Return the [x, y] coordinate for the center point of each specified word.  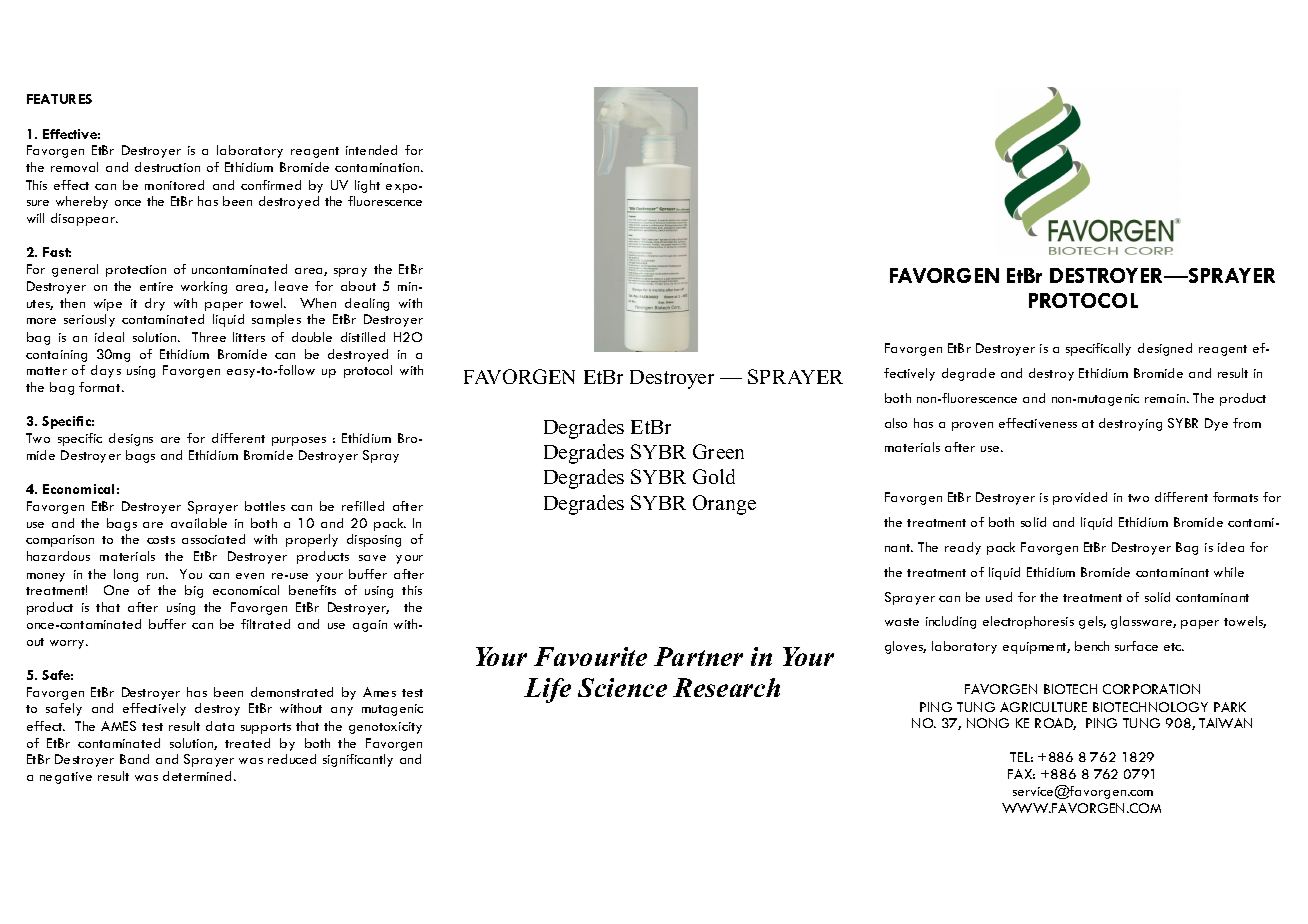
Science [622, 687]
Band [134, 759]
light [367, 186]
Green [718, 451]
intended [371, 150]
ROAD [1055, 724]
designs [131, 439]
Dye [1216, 424]
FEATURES [59, 99]
